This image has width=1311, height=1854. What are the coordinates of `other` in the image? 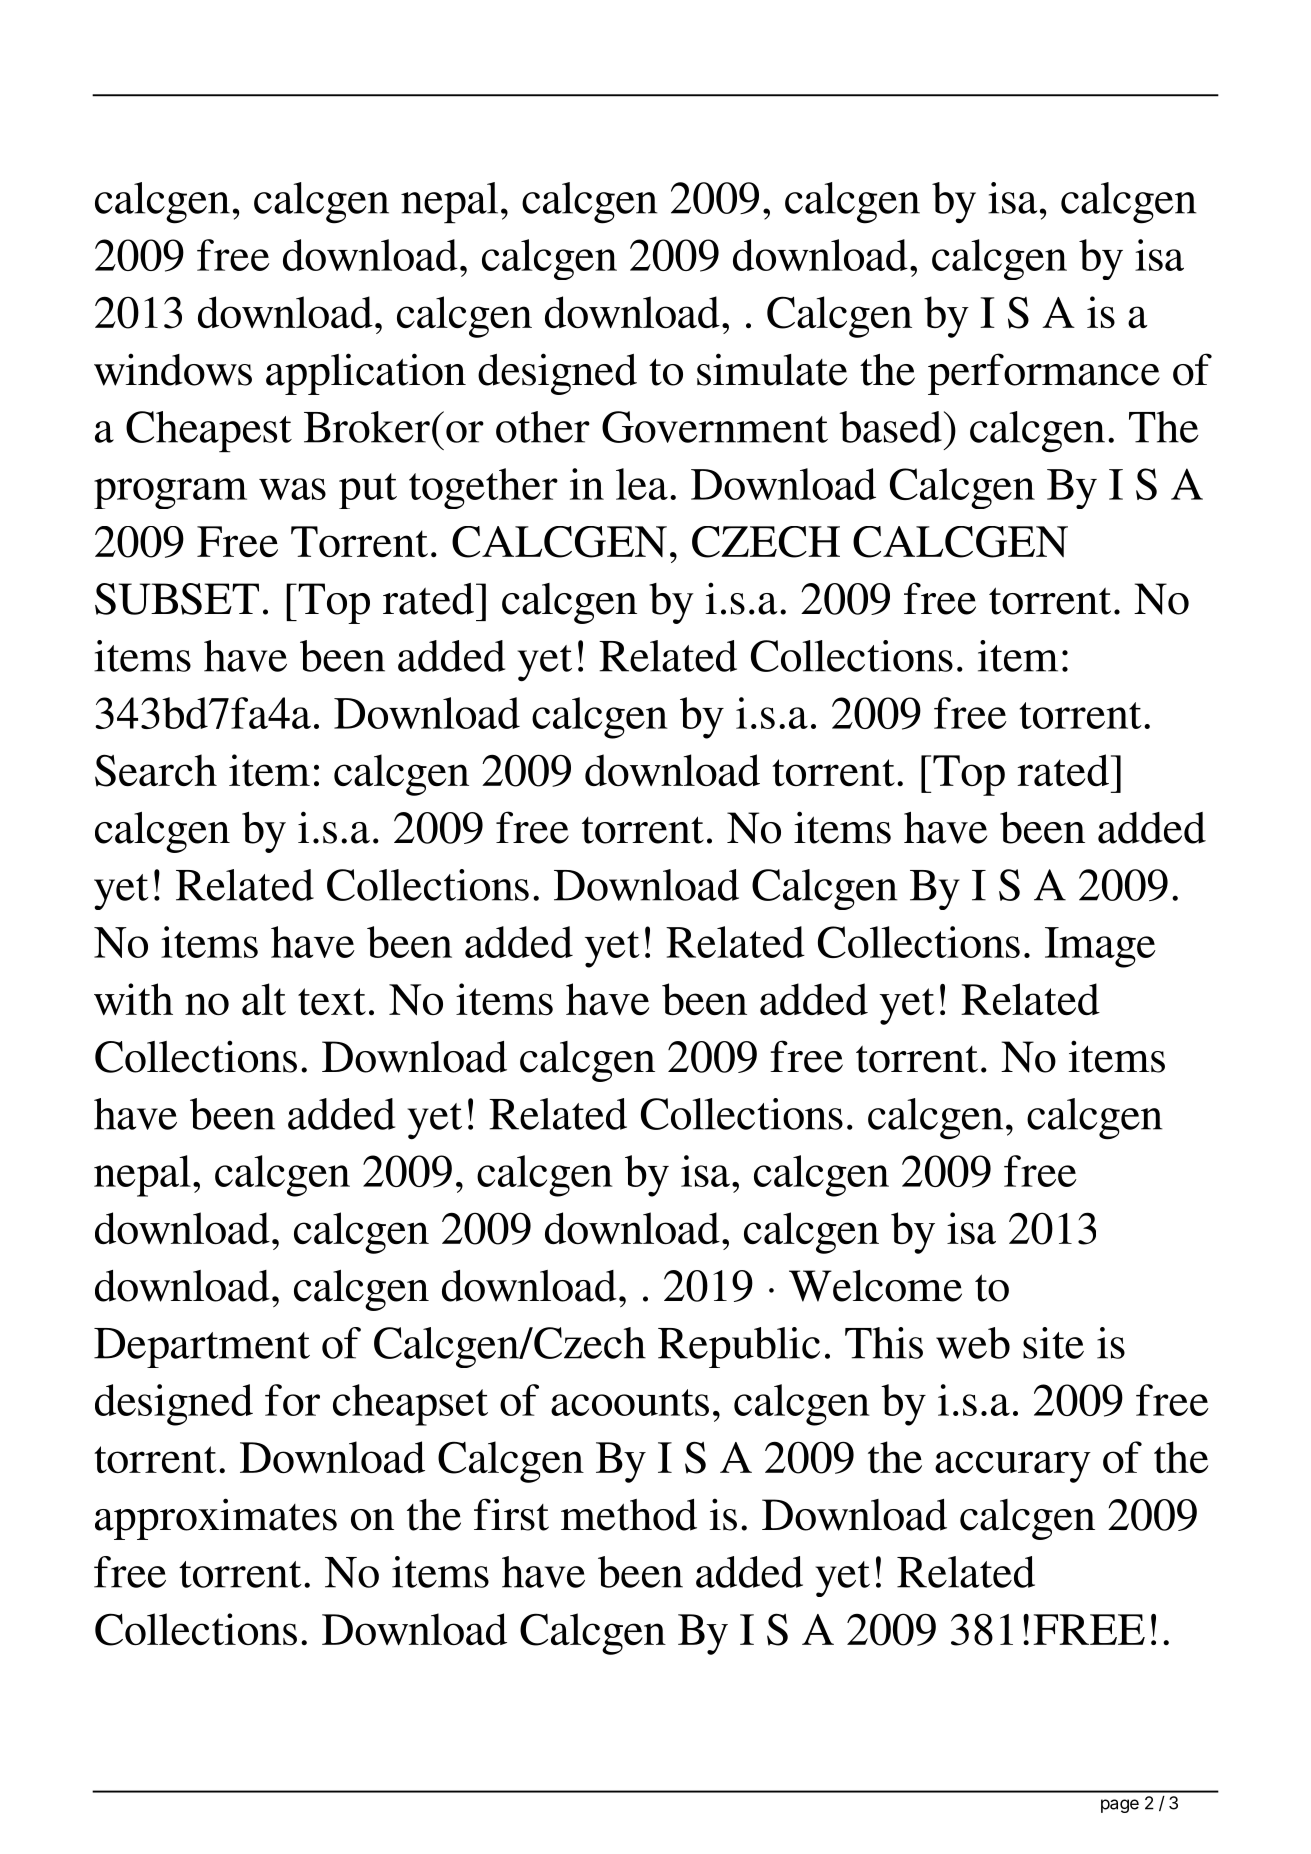 It's located at (543, 427).
